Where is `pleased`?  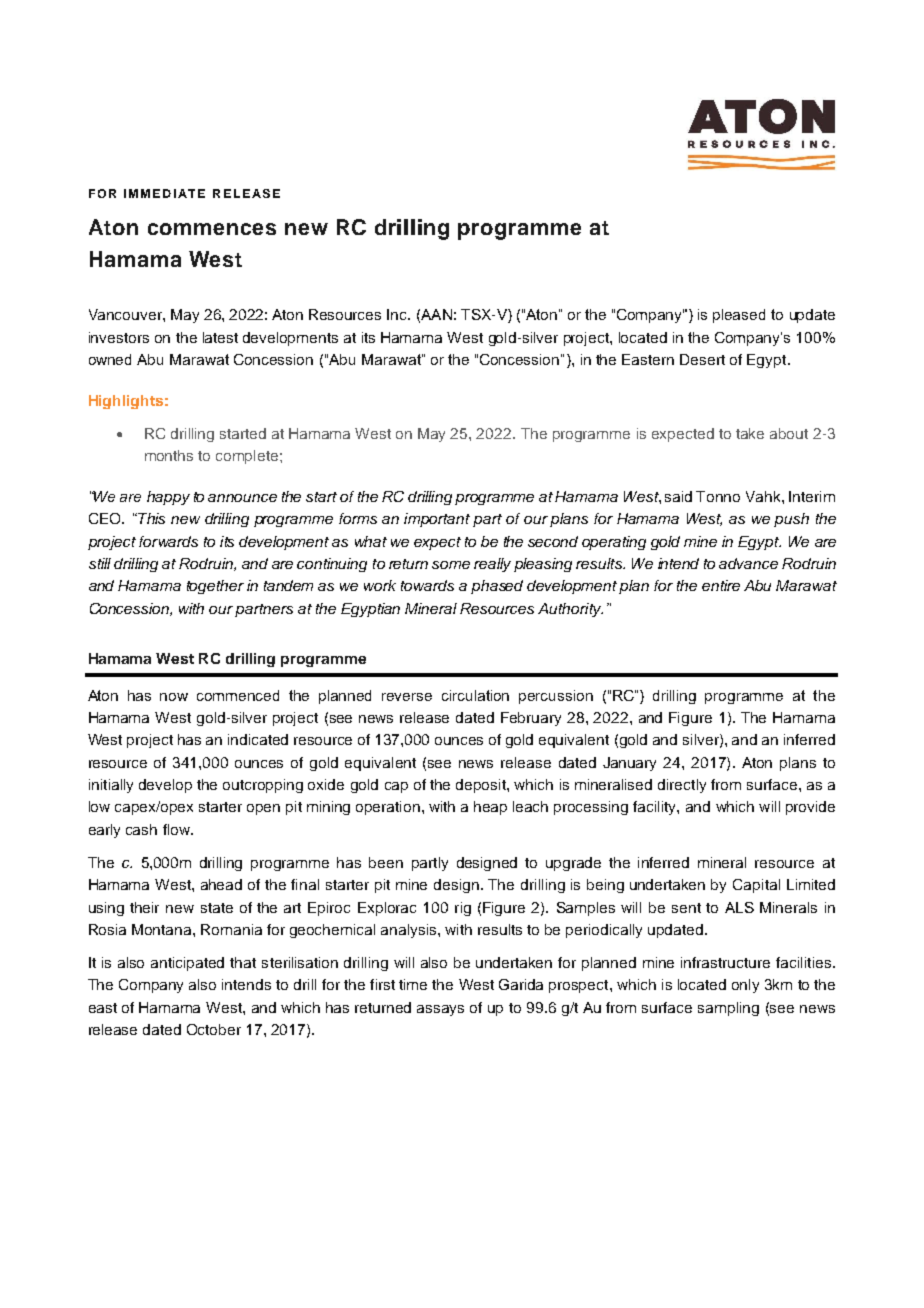 pleased is located at coordinates (739, 316).
